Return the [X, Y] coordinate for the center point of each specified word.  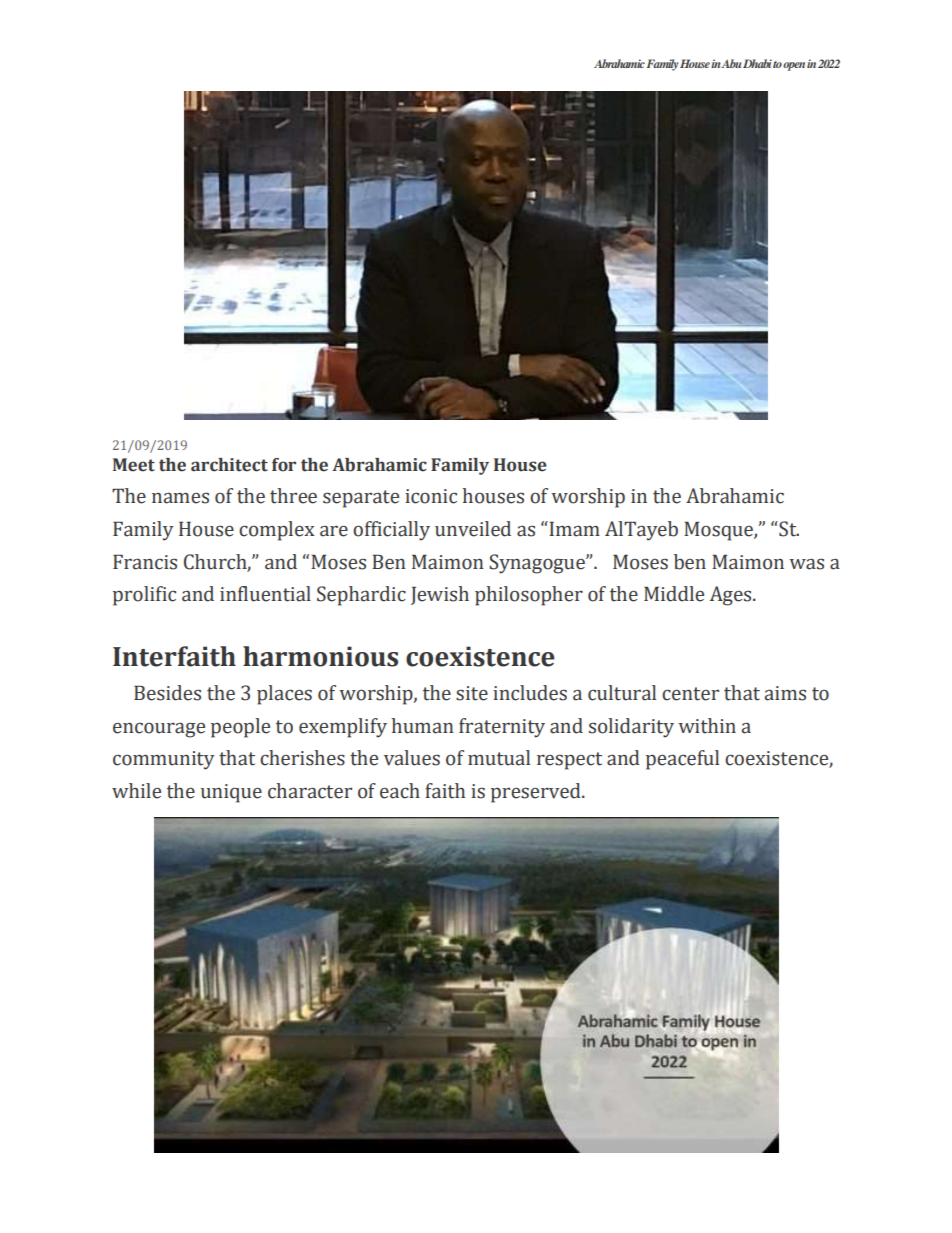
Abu [731, 63]
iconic [431, 496]
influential [265, 594]
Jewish [440, 595]
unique [231, 793]
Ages [732, 596]
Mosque [719, 531]
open [794, 66]
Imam [573, 529]
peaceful [682, 760]
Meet [134, 465]
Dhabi [757, 63]
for [284, 465]
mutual [499, 758]
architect [229, 465]
